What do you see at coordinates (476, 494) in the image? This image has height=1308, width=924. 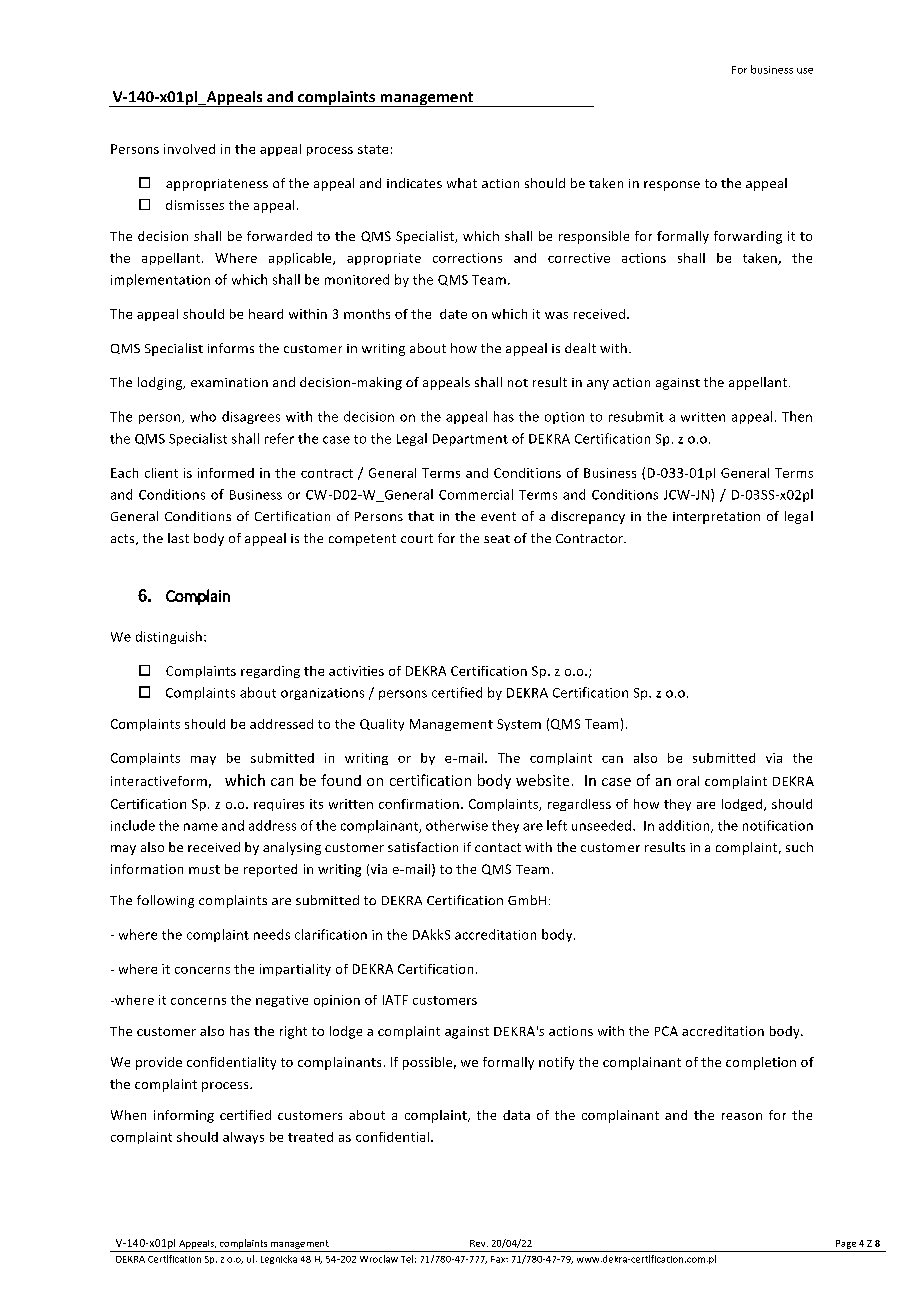 I see `Commercial` at bounding box center [476, 494].
